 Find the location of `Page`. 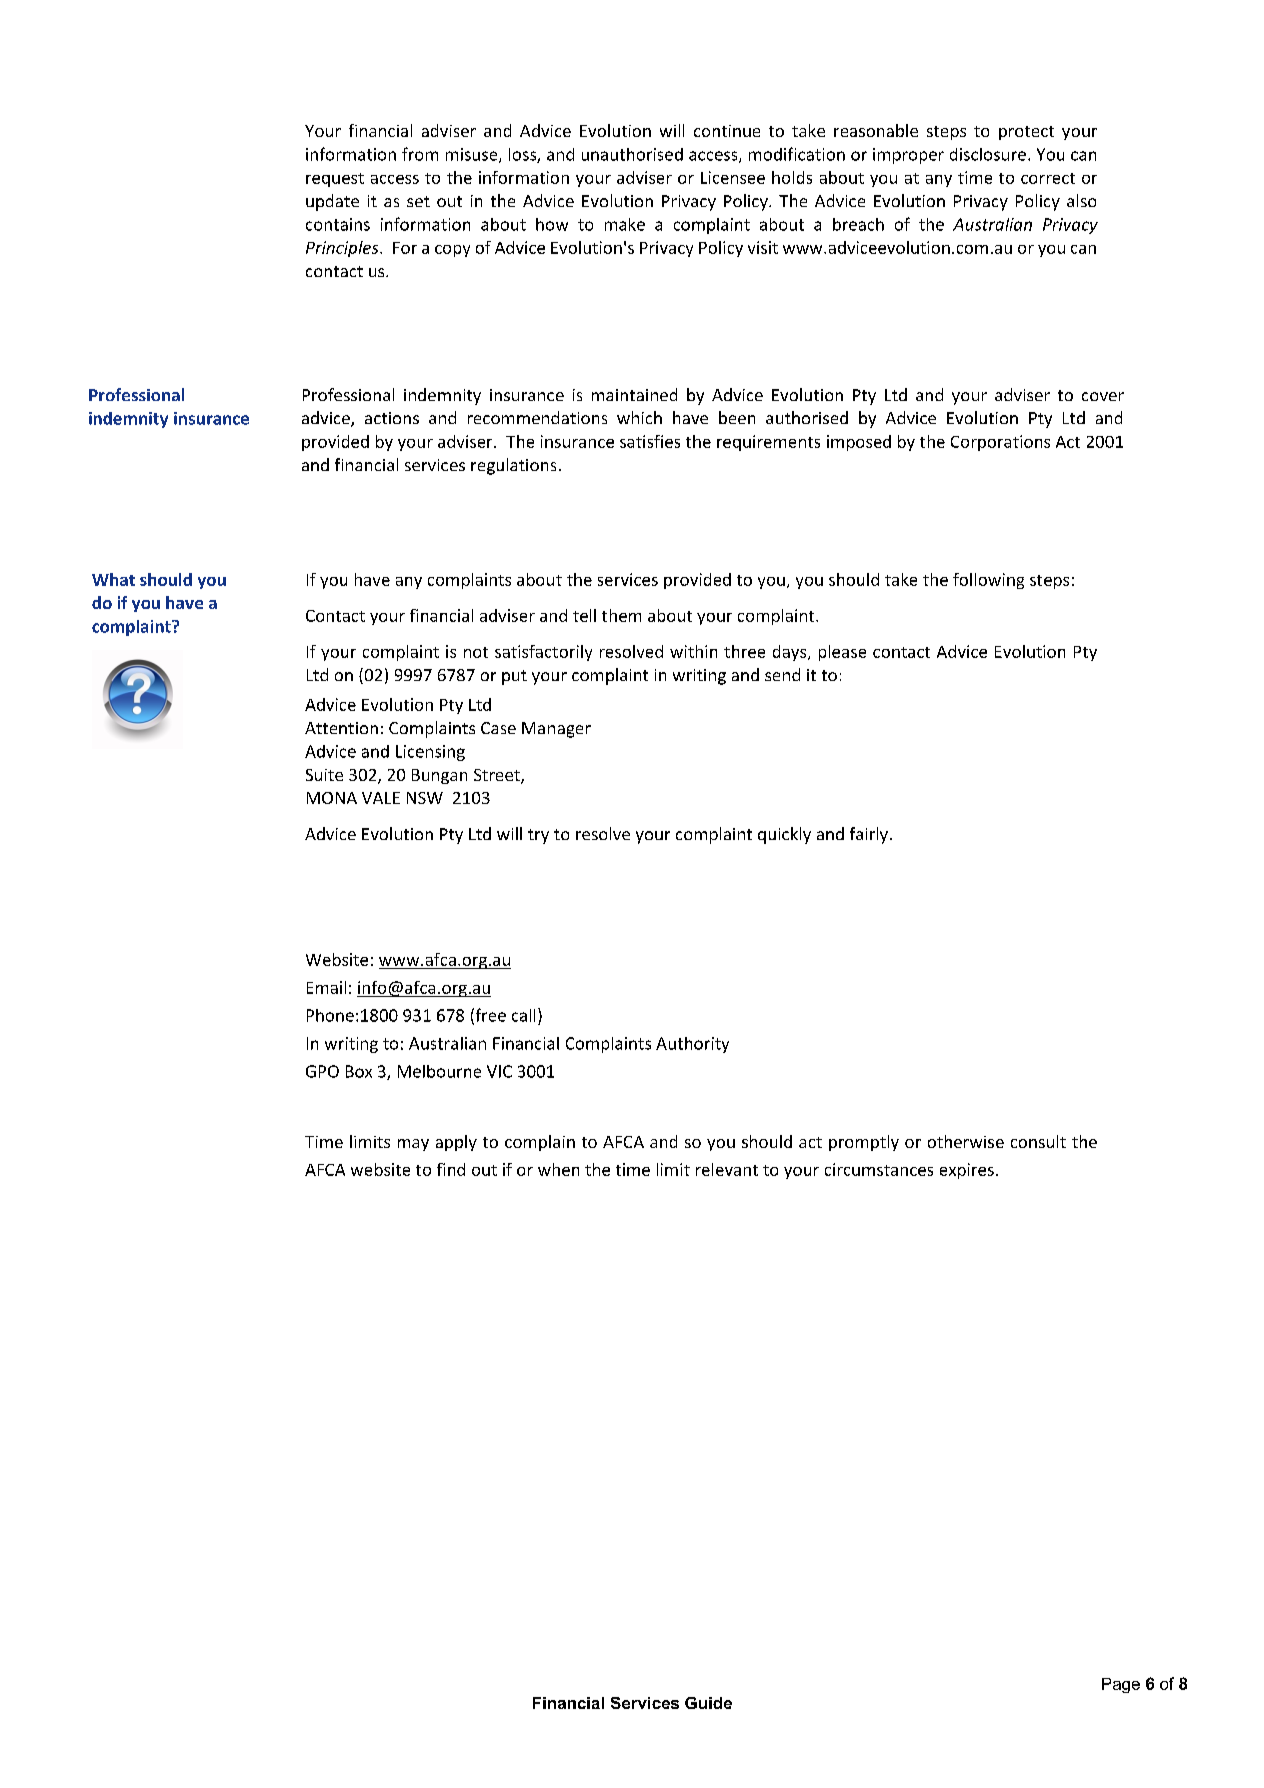

Page is located at coordinates (1121, 1685).
